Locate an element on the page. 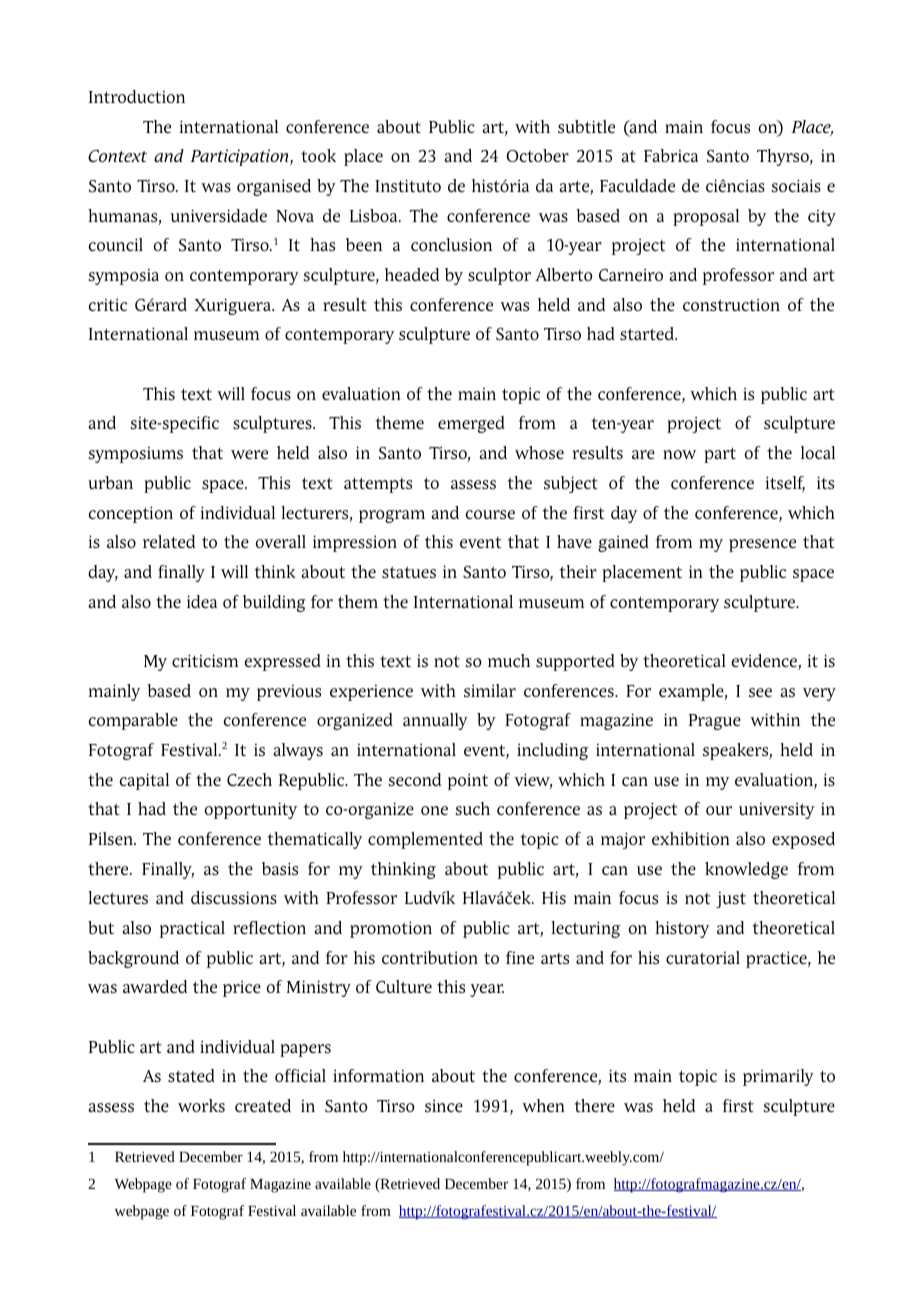 This page has height=1308, width=924. primarily is located at coordinates (778, 1077).
